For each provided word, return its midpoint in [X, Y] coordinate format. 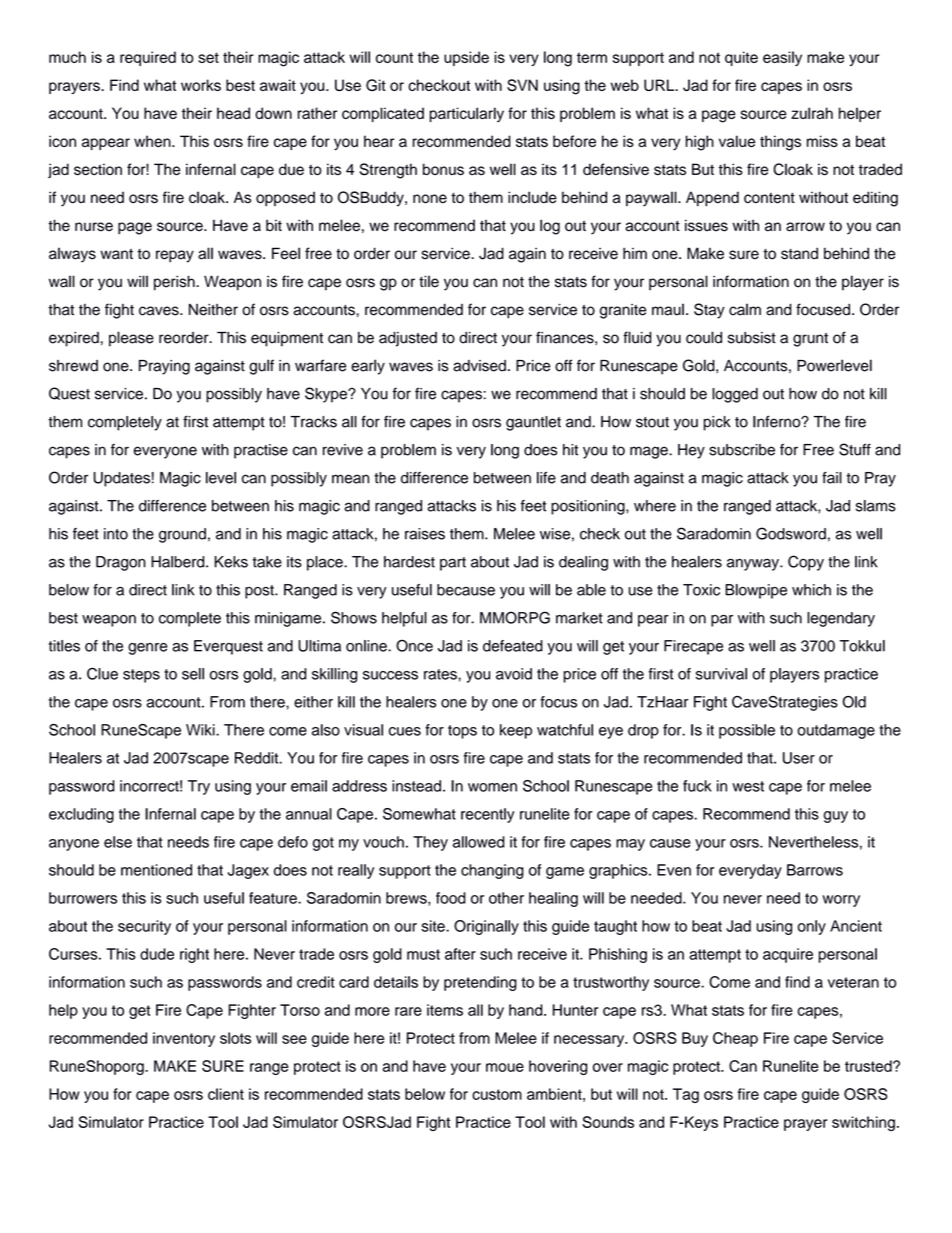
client [226, 1094]
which [811, 590]
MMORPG [515, 617]
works [201, 85]
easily [782, 58]
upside [466, 58]
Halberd [179, 562]
